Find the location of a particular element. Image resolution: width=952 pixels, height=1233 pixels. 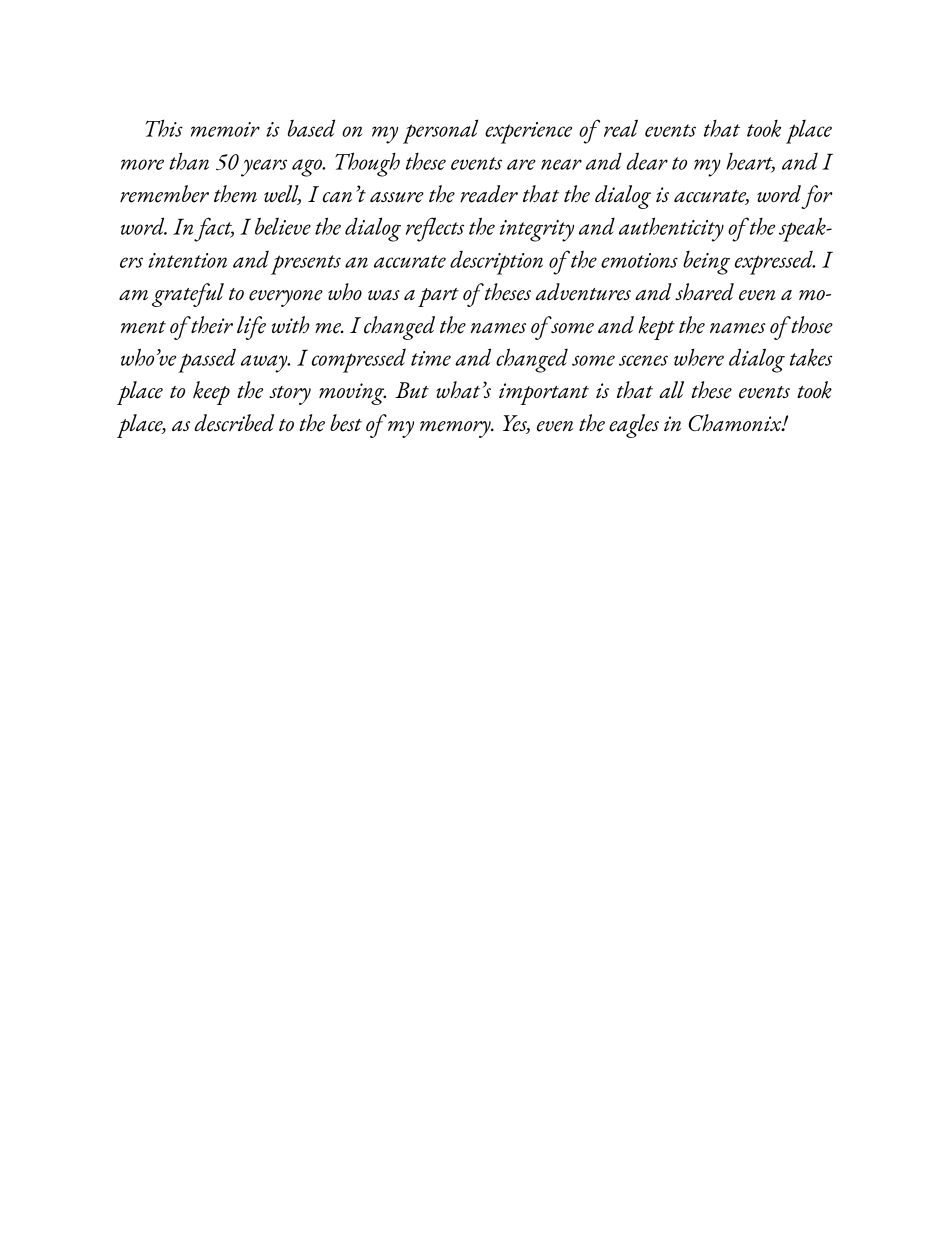

heart is located at coordinates (750, 162).
